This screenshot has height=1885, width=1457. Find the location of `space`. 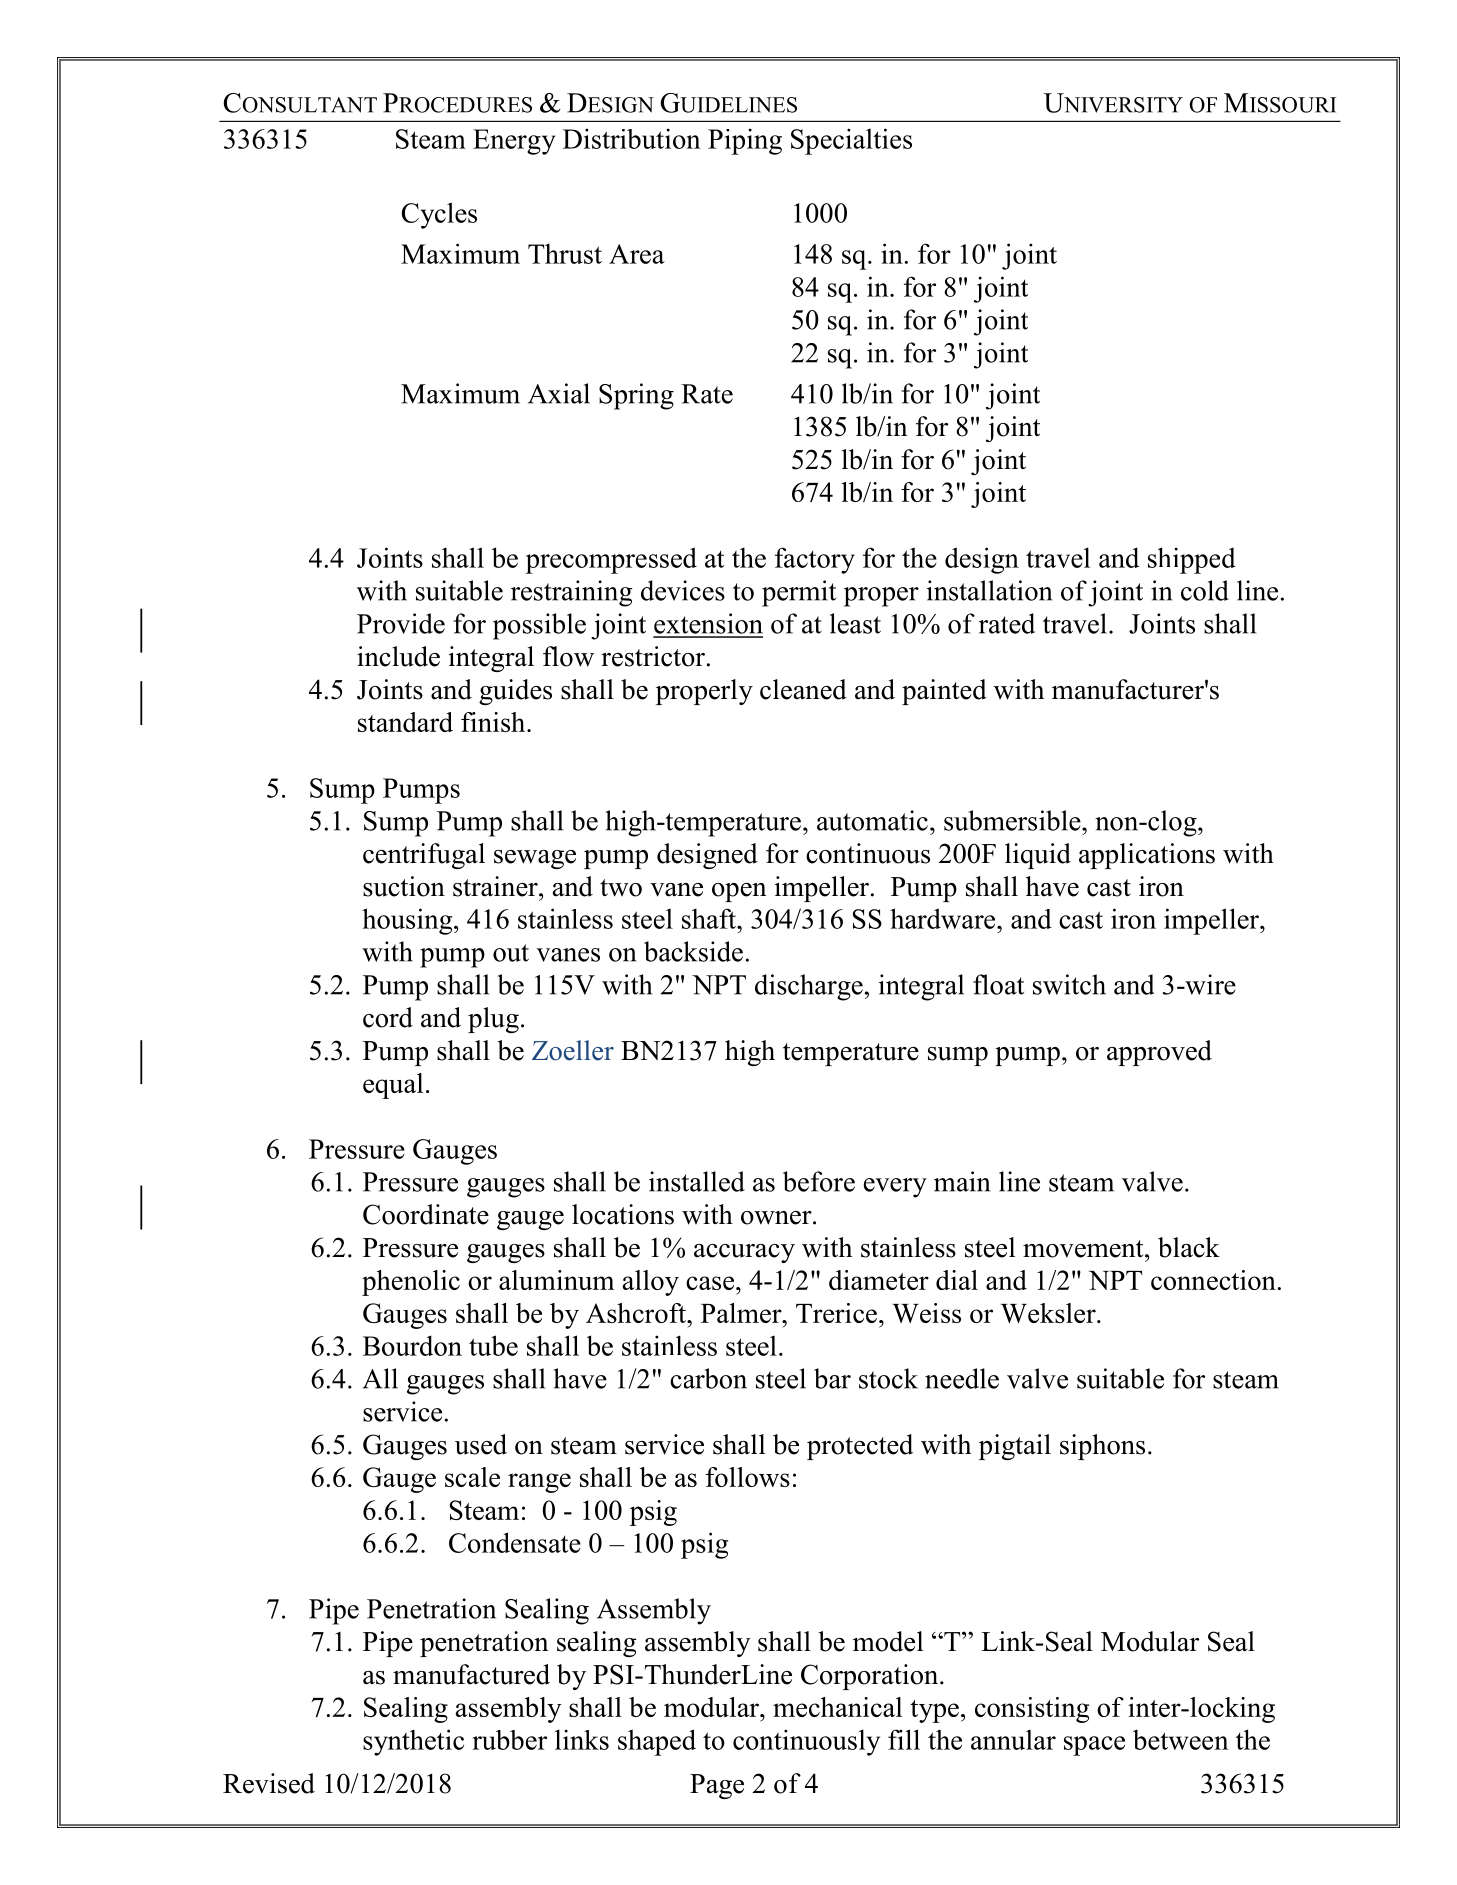

space is located at coordinates (1094, 1746).
